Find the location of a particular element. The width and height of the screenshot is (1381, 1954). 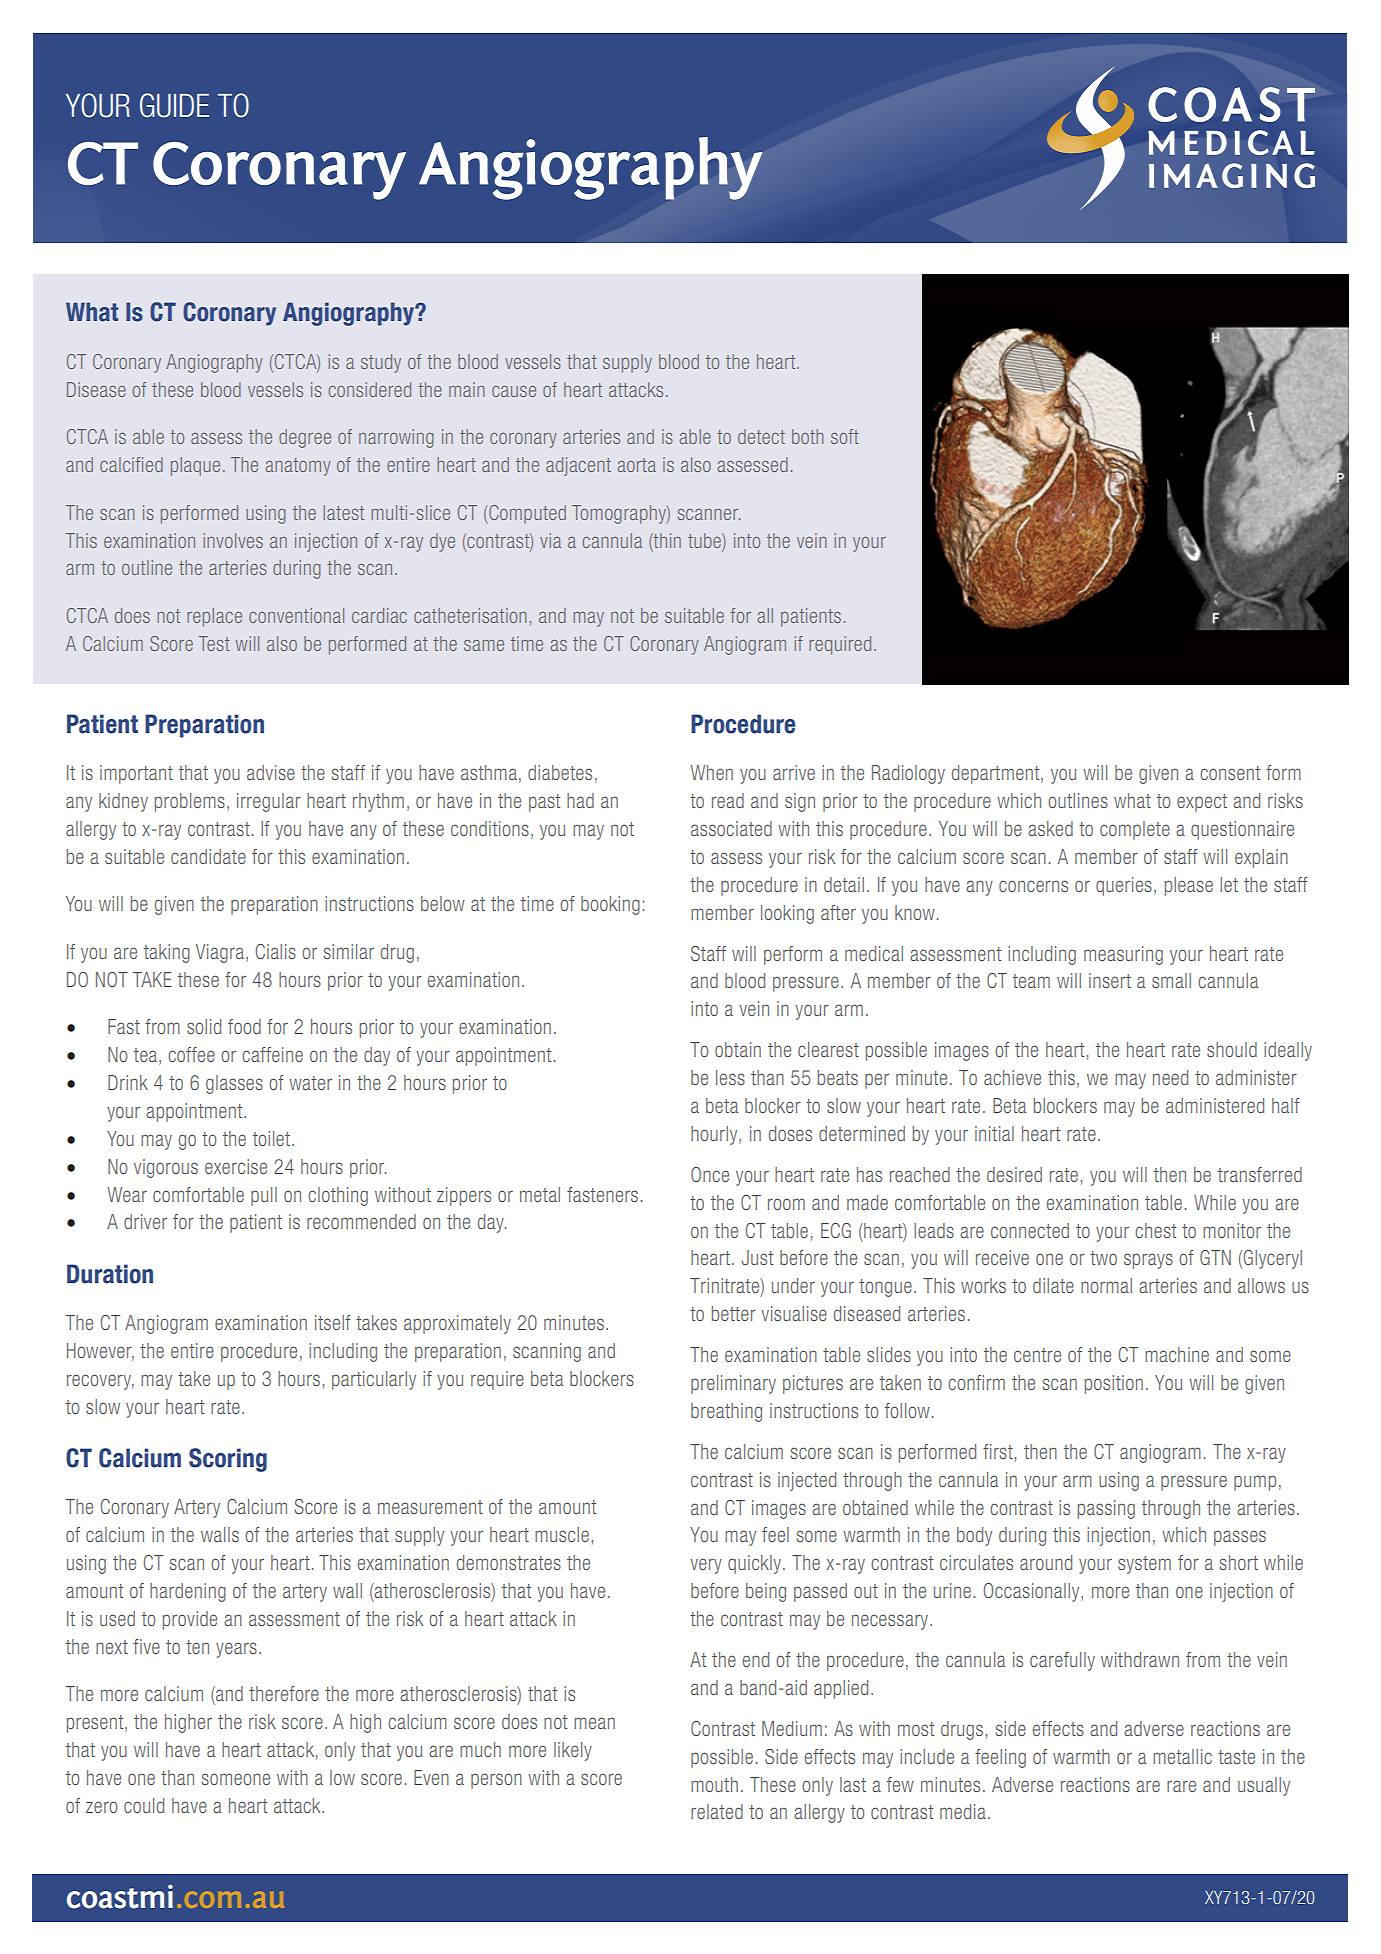

GUIDE is located at coordinates (174, 105).
